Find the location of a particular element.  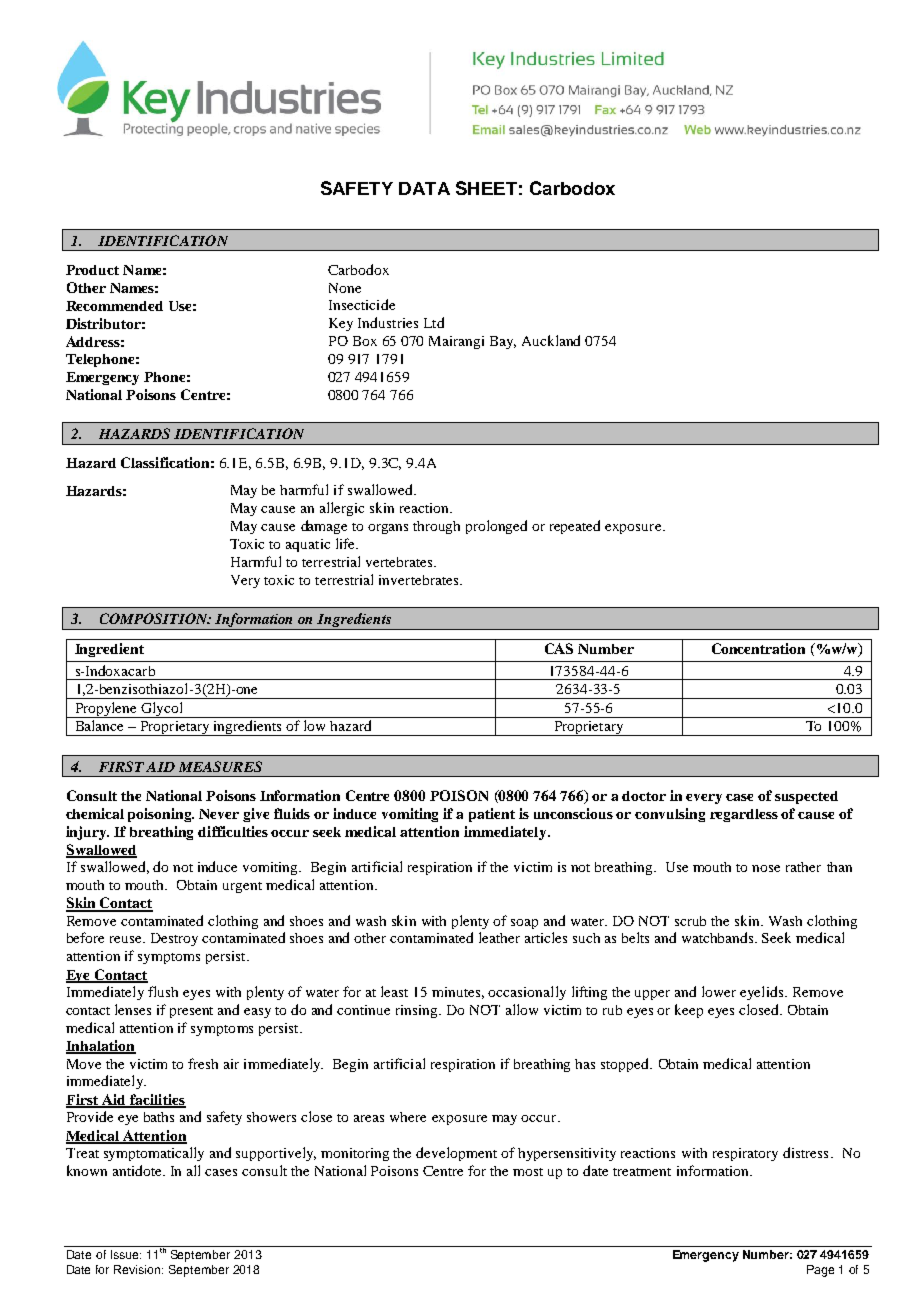

Destroy is located at coordinates (174, 939).
